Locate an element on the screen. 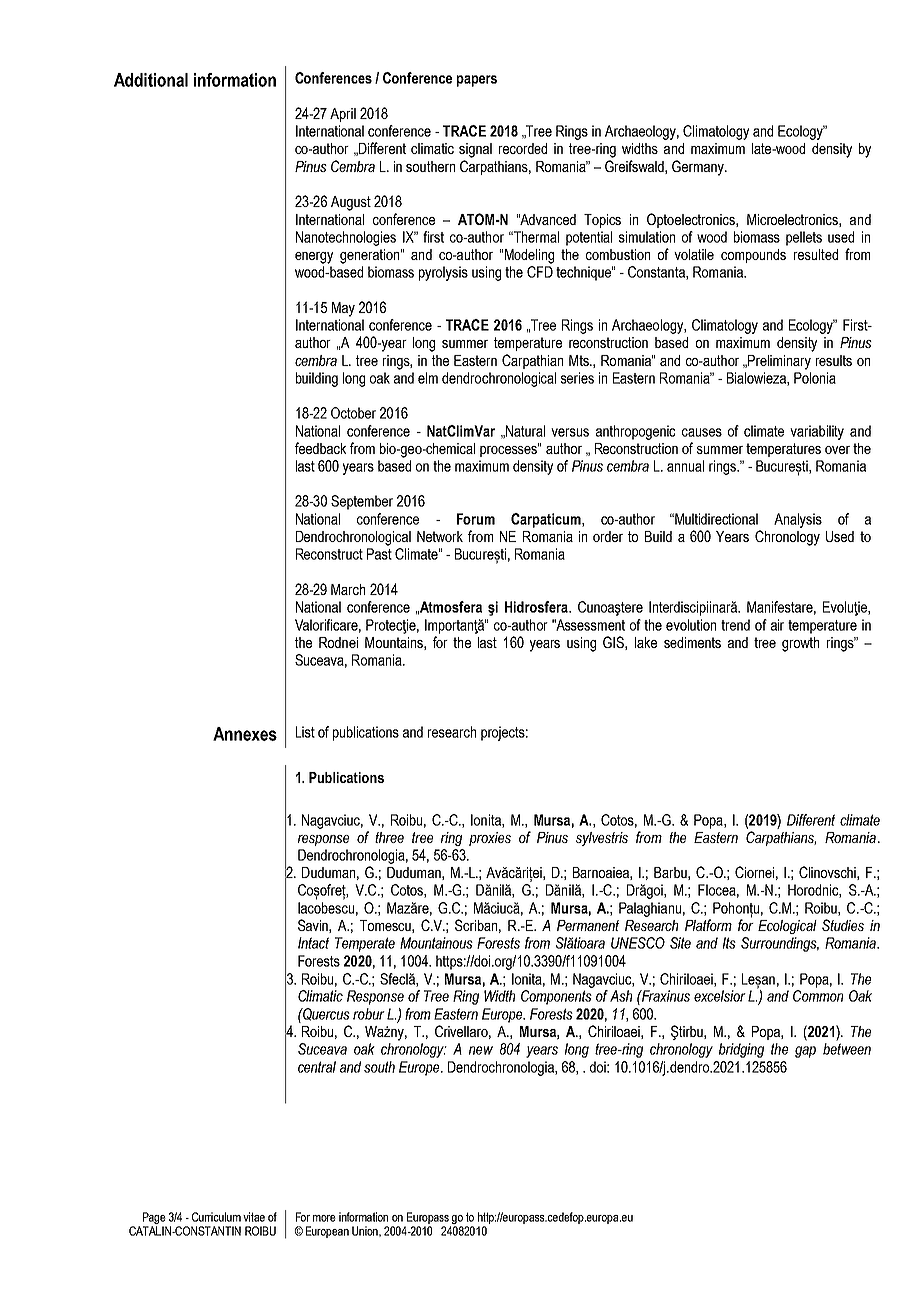 This screenshot has width=924, height=1308. feedback is located at coordinates (320, 448).
